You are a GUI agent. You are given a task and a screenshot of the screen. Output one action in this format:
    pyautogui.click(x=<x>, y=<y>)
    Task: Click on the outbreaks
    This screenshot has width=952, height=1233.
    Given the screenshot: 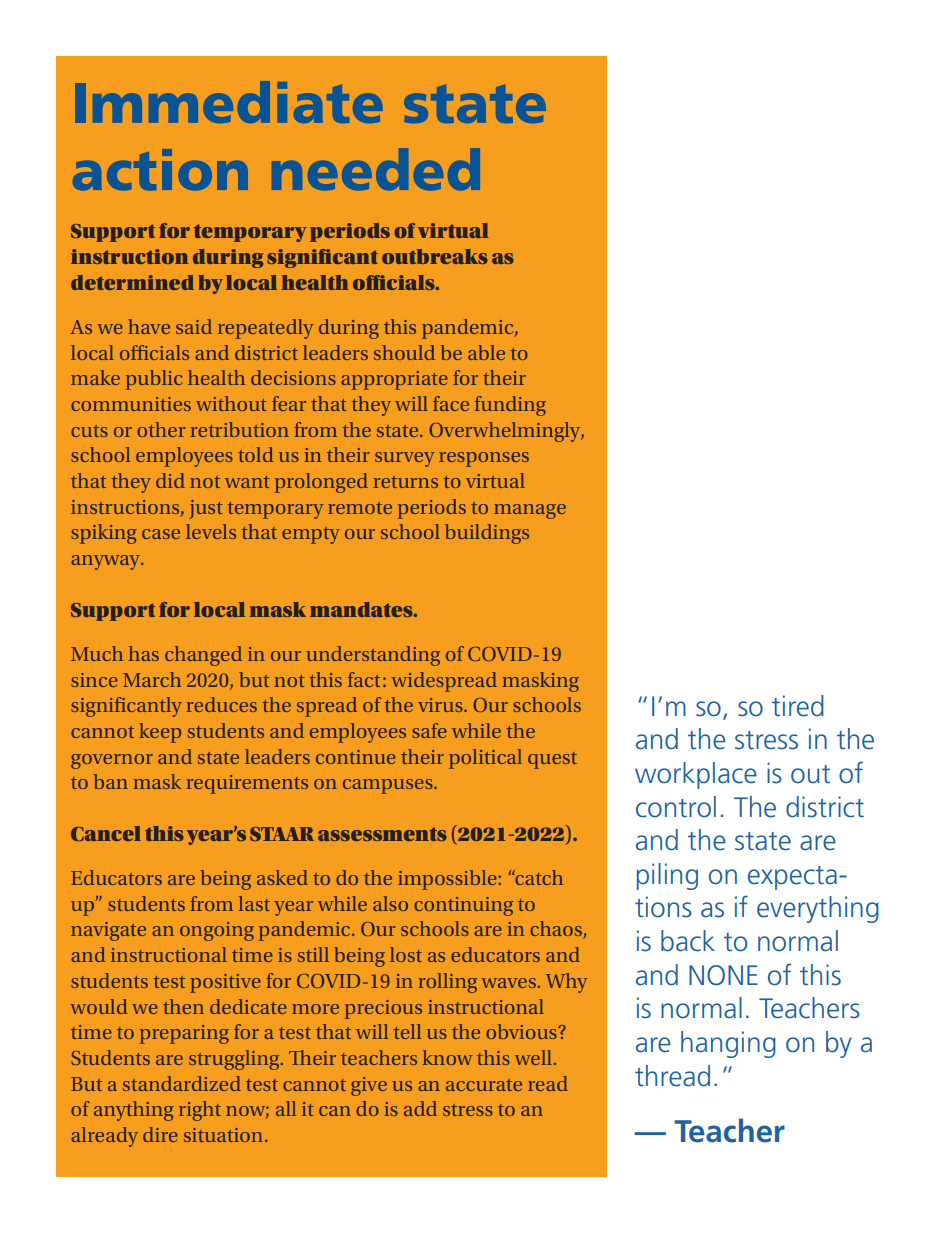 What is the action you would take?
    pyautogui.click(x=435, y=256)
